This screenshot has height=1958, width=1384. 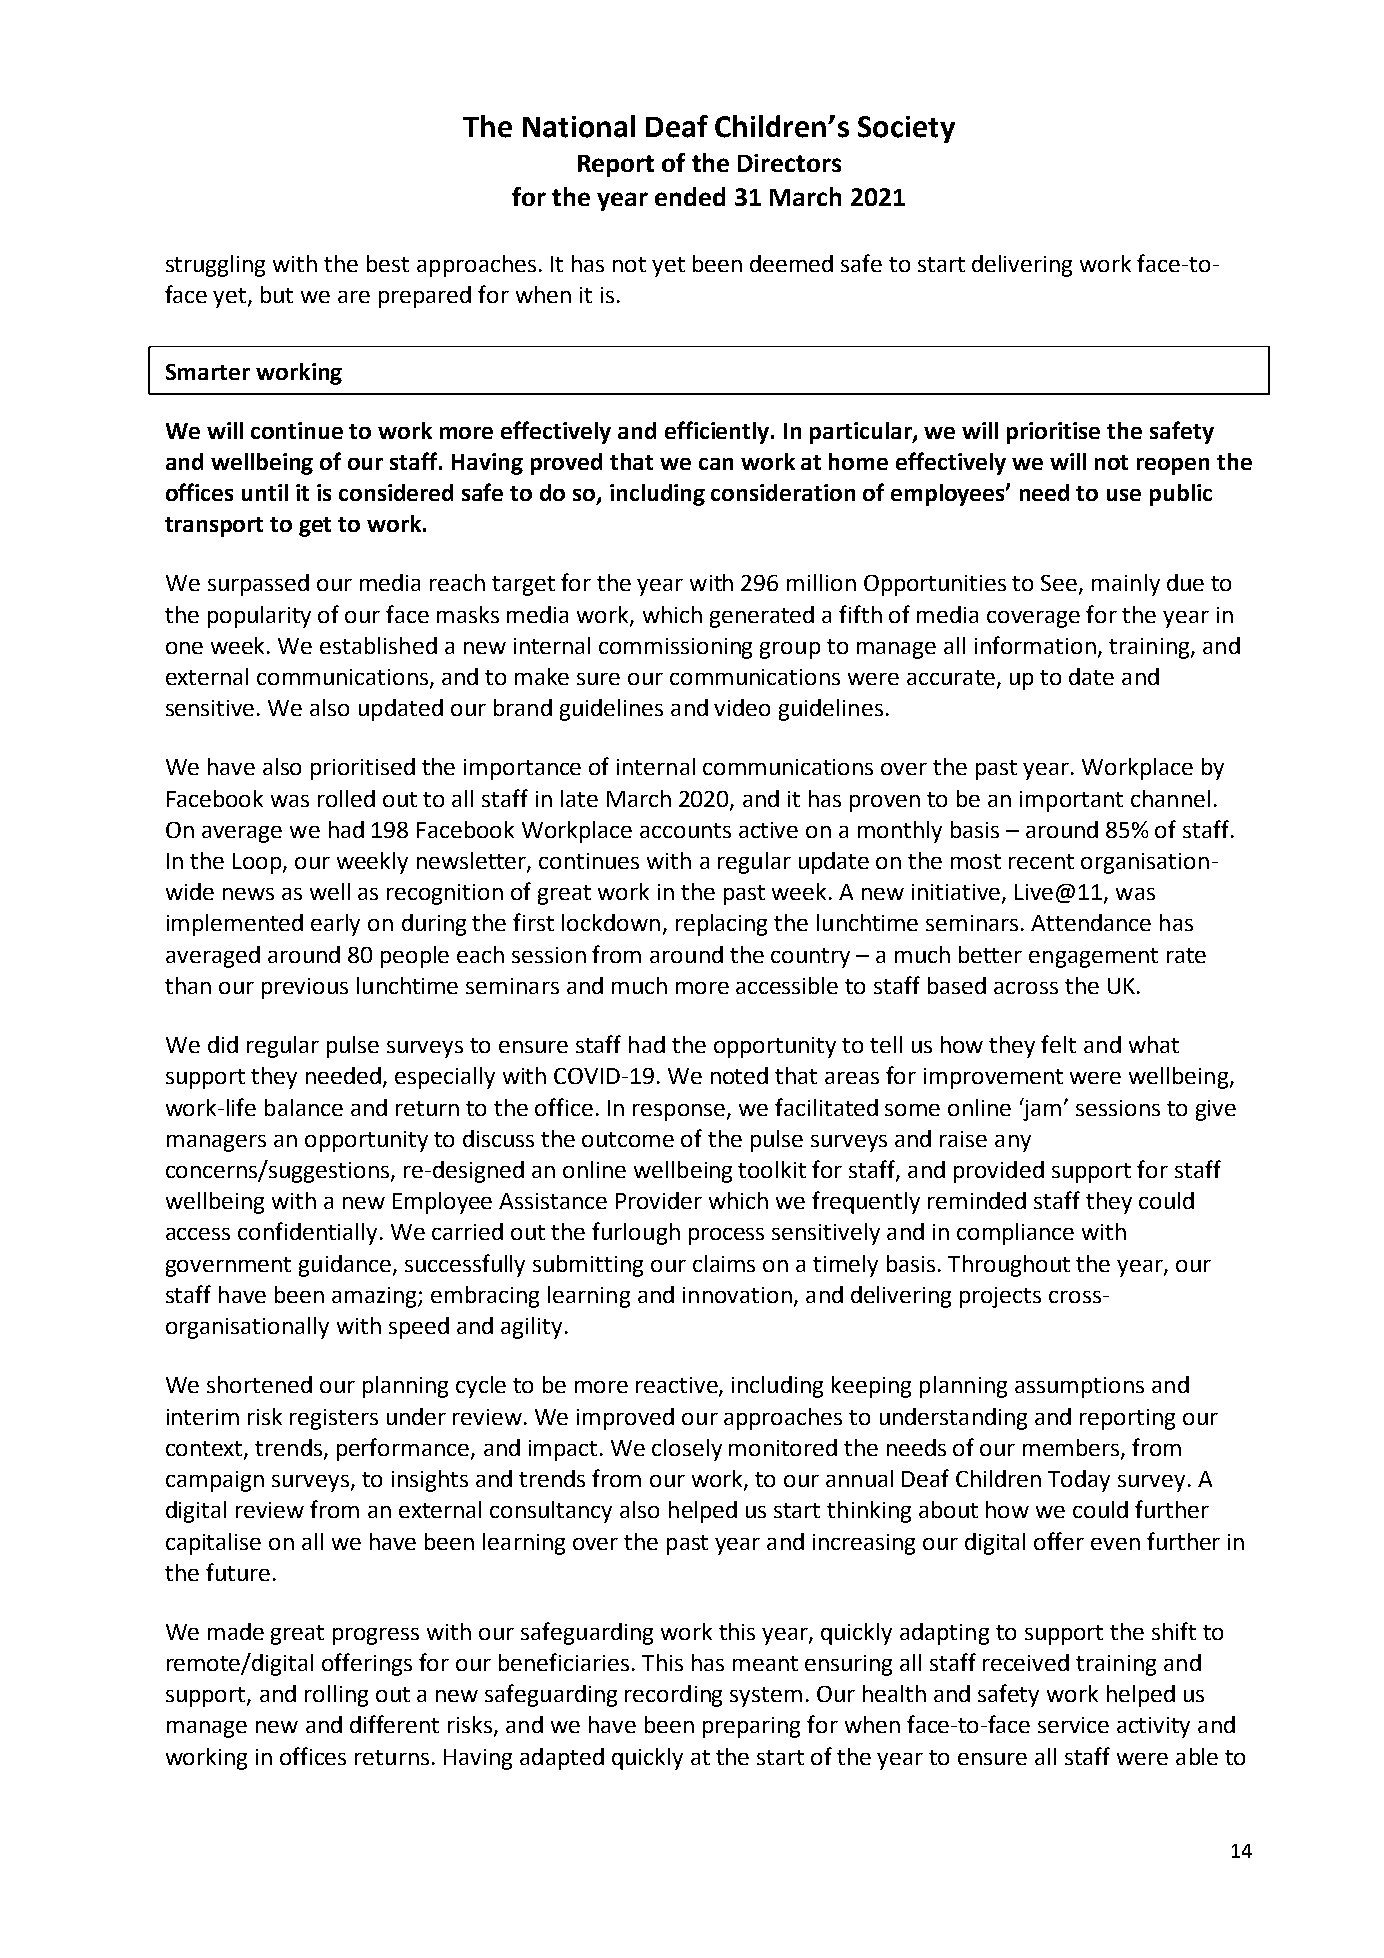 I want to click on Provider, so click(x=659, y=1200).
